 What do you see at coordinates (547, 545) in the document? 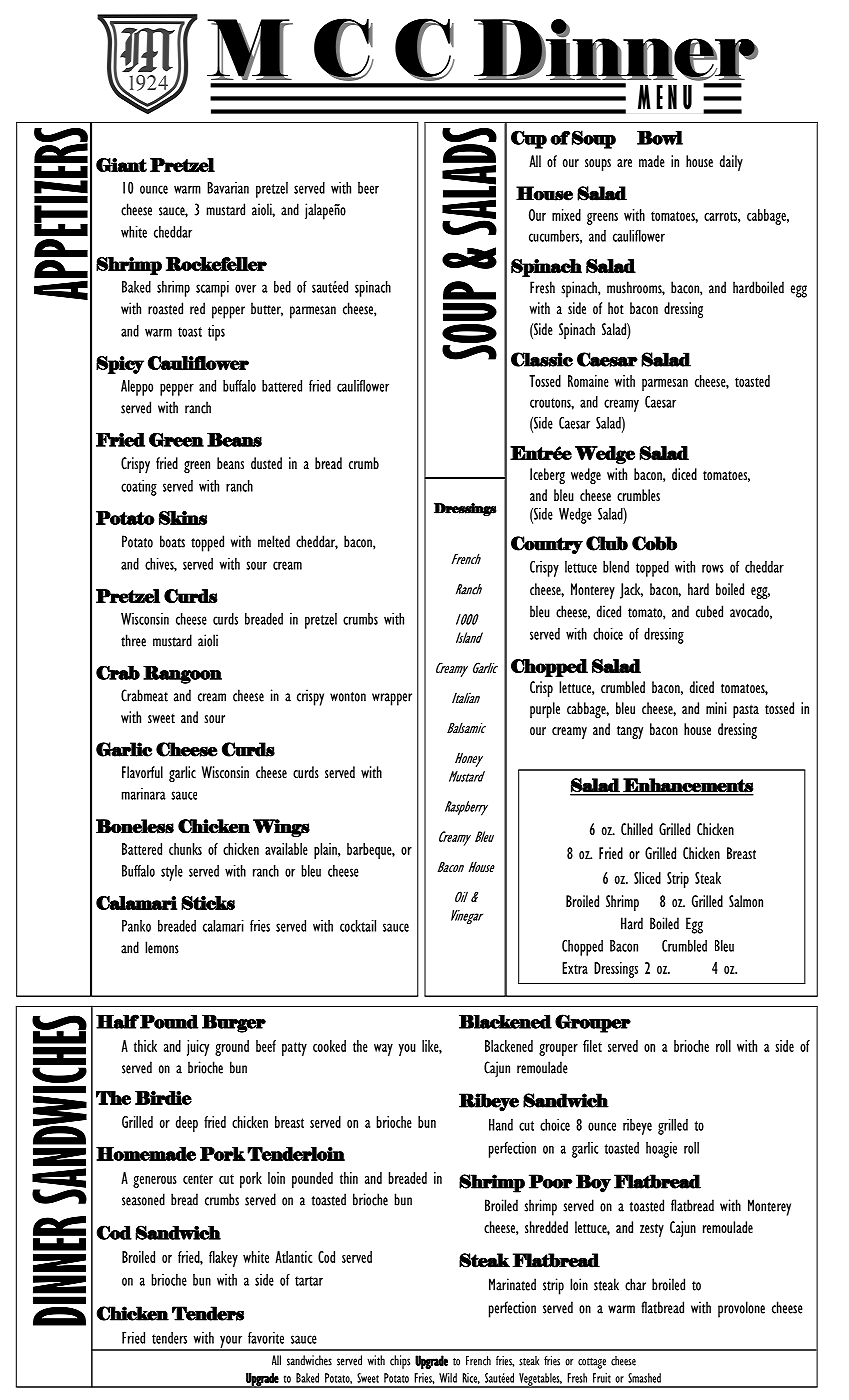
I see `Country` at bounding box center [547, 545].
